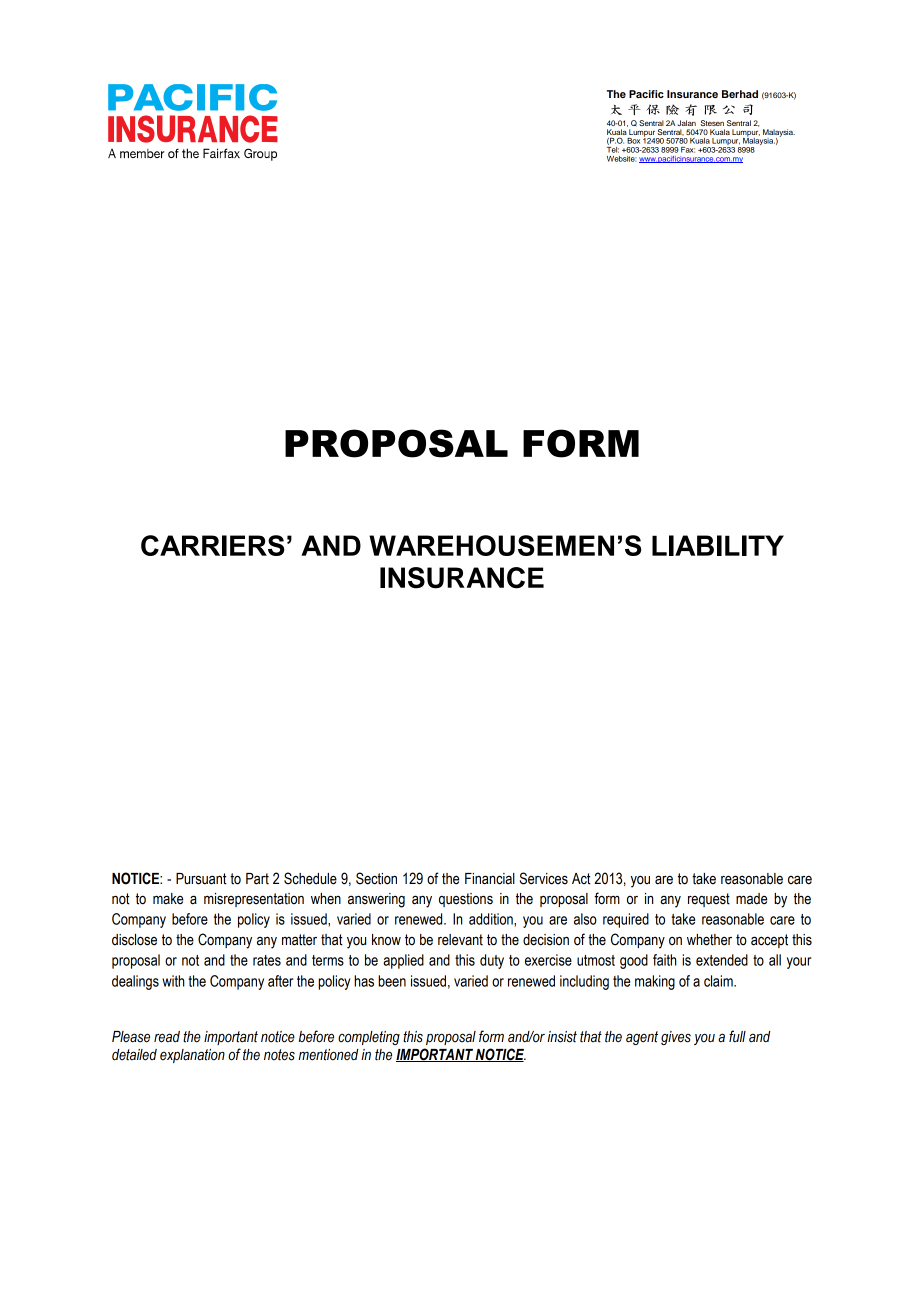  What do you see at coordinates (613, 150) in the page?
I see `Tel` at bounding box center [613, 150].
